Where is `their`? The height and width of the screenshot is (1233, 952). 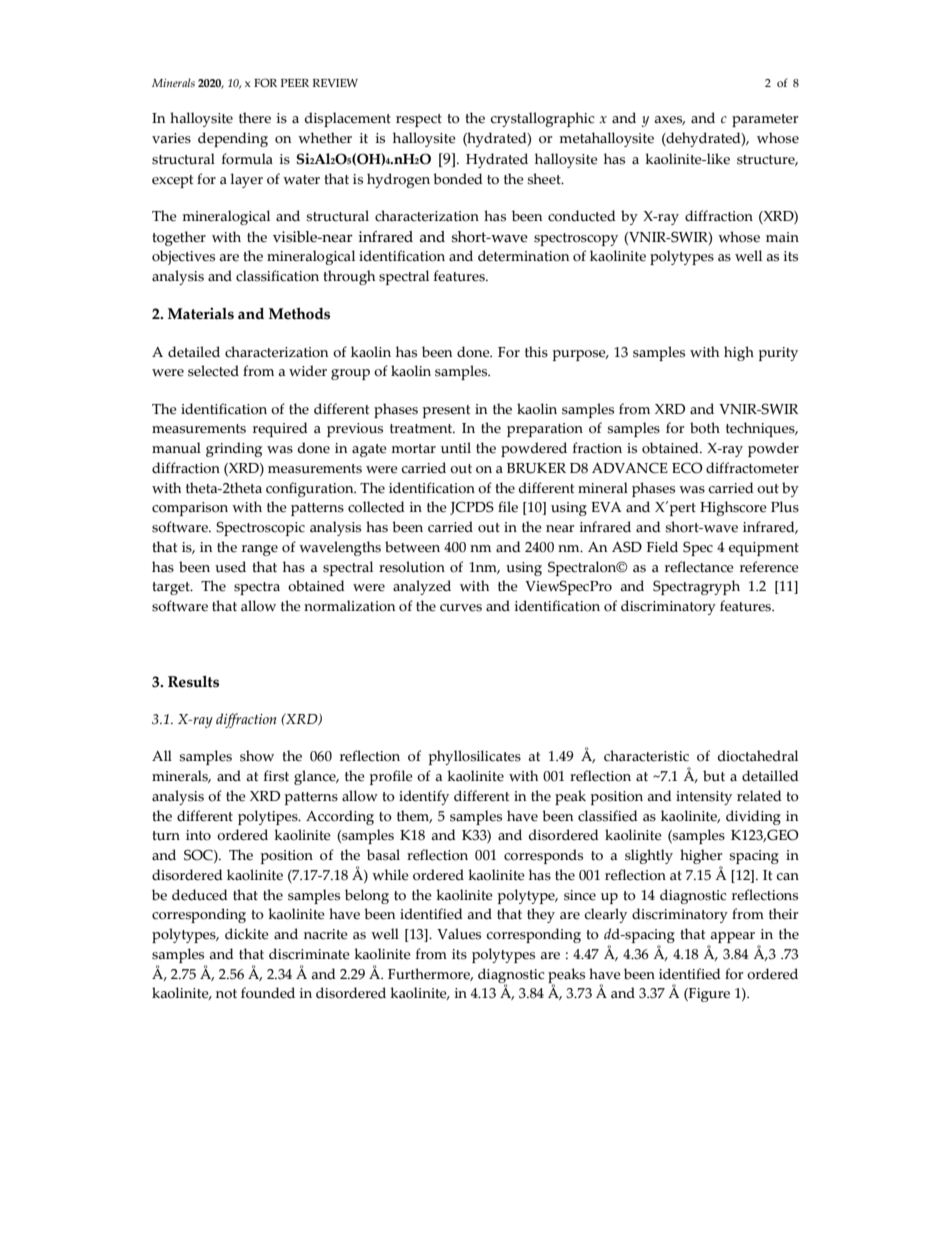
their is located at coordinates (783, 914).
